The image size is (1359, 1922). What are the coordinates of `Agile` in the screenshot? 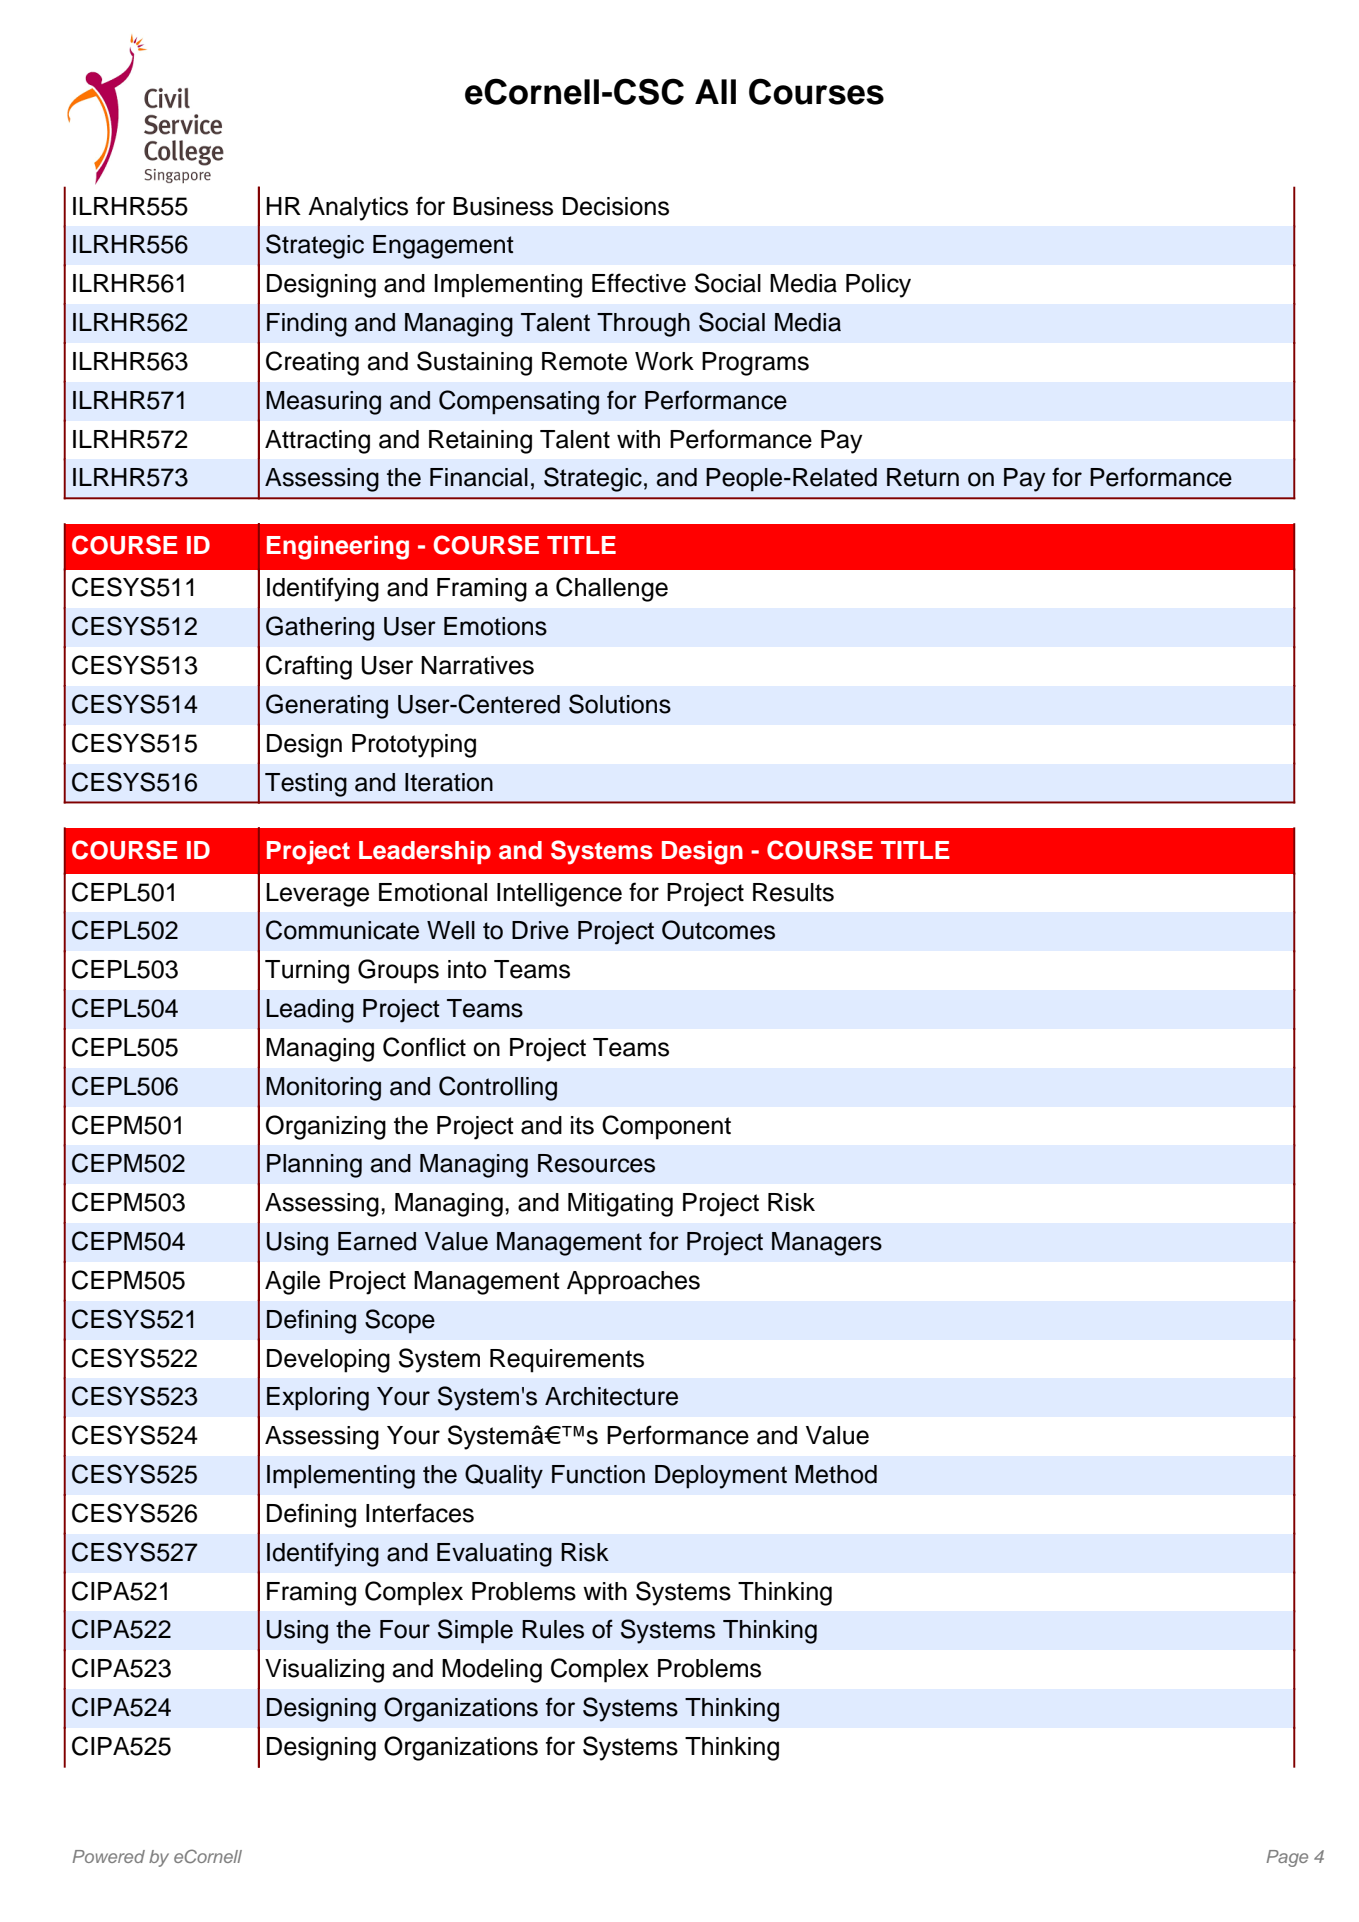 It's located at (292, 1283).
